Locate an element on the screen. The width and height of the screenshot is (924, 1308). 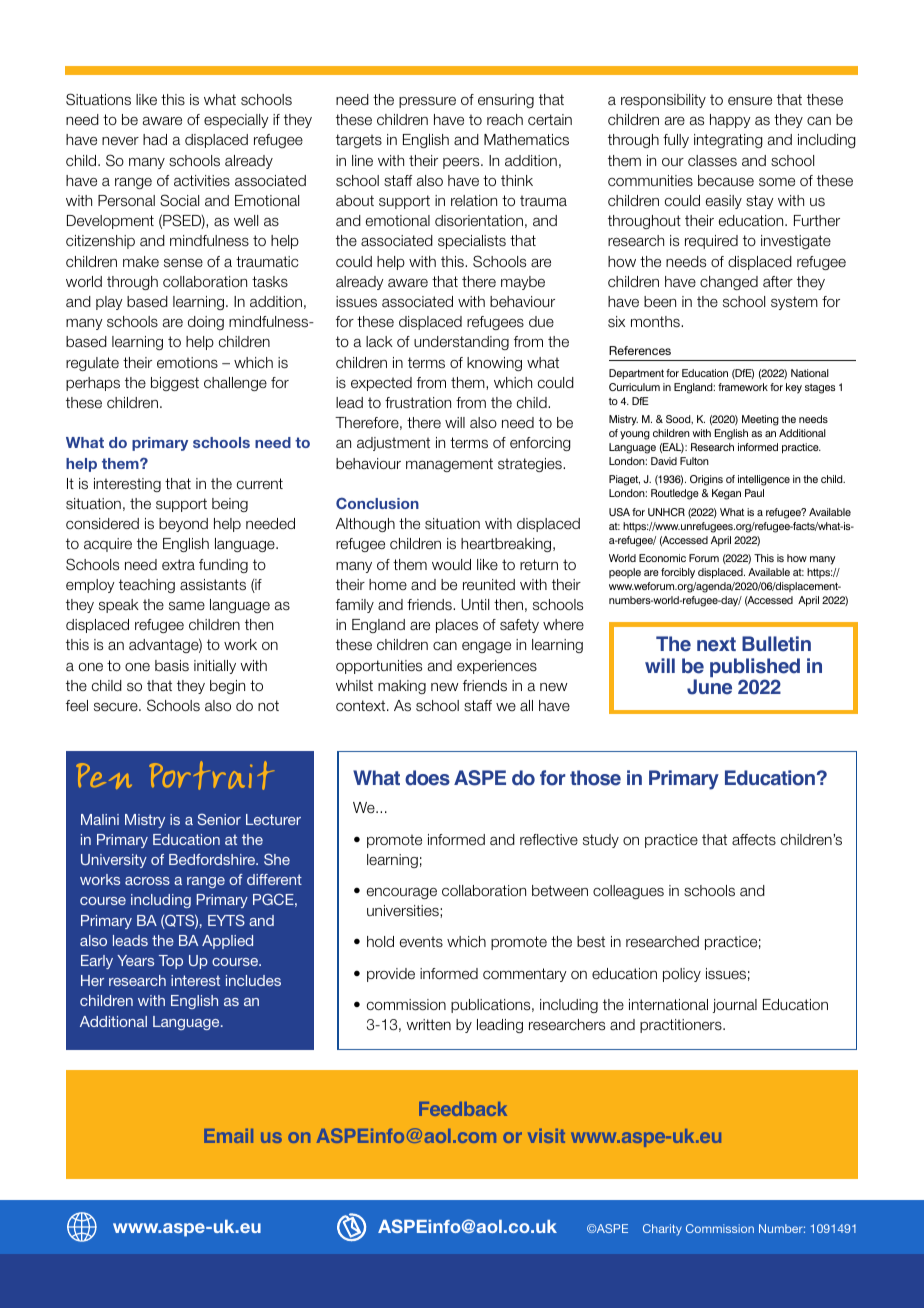
peers is located at coordinates (462, 163).
